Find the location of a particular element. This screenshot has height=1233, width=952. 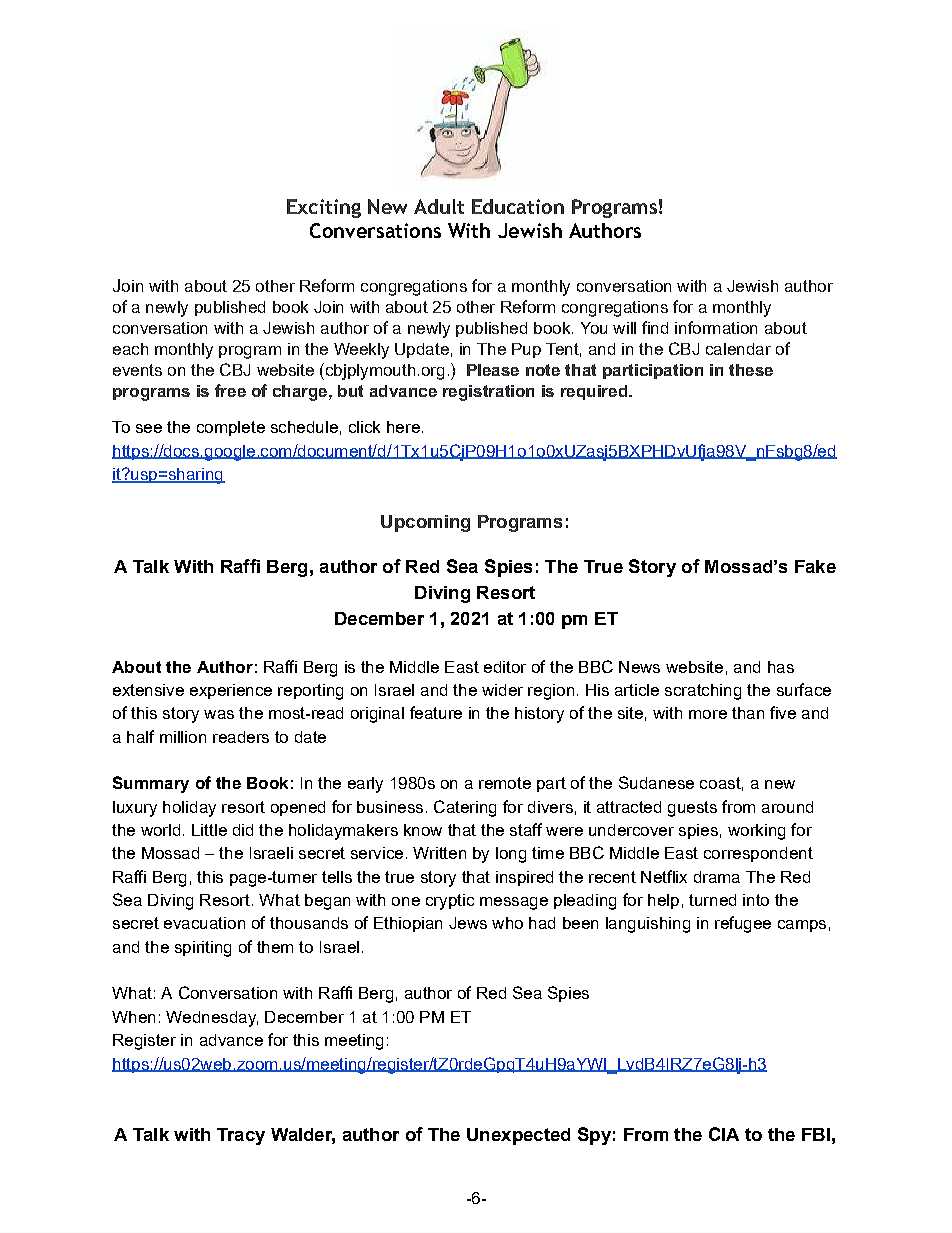

Pup is located at coordinates (526, 350).
